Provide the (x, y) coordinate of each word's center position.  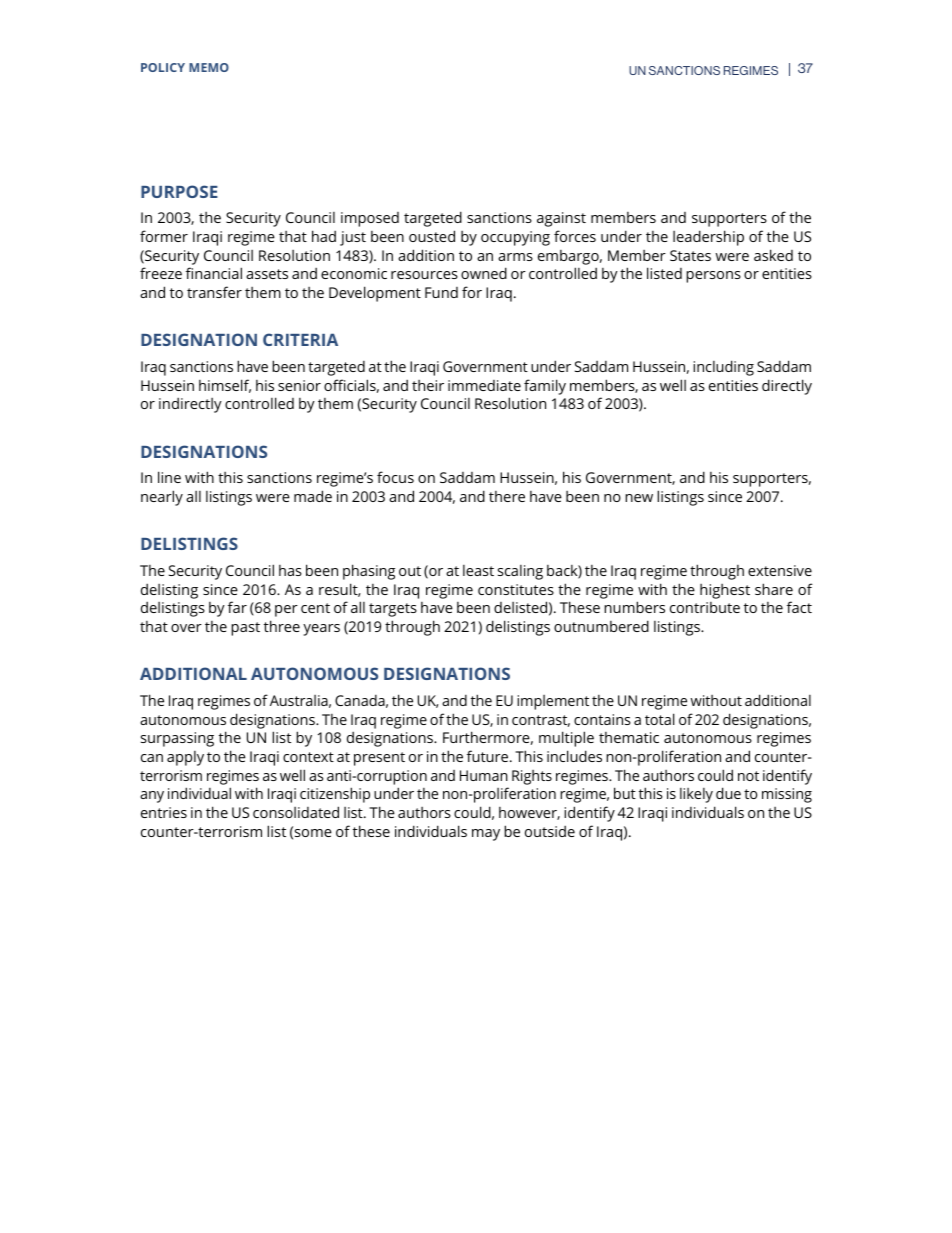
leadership (708, 238)
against (561, 219)
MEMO (209, 67)
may (486, 835)
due (728, 793)
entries (164, 812)
